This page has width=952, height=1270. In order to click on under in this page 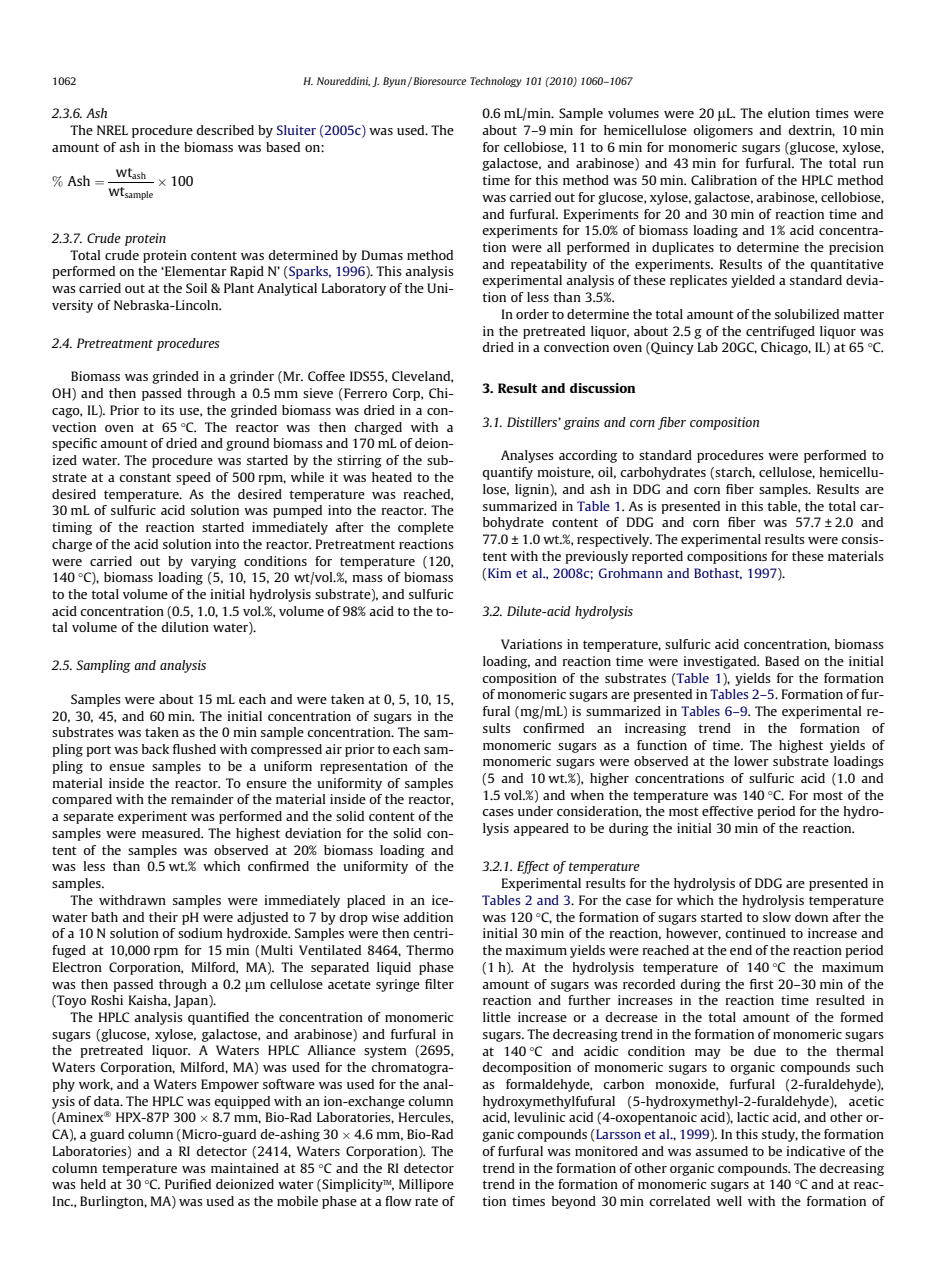, I will do `click(535, 811)`.
